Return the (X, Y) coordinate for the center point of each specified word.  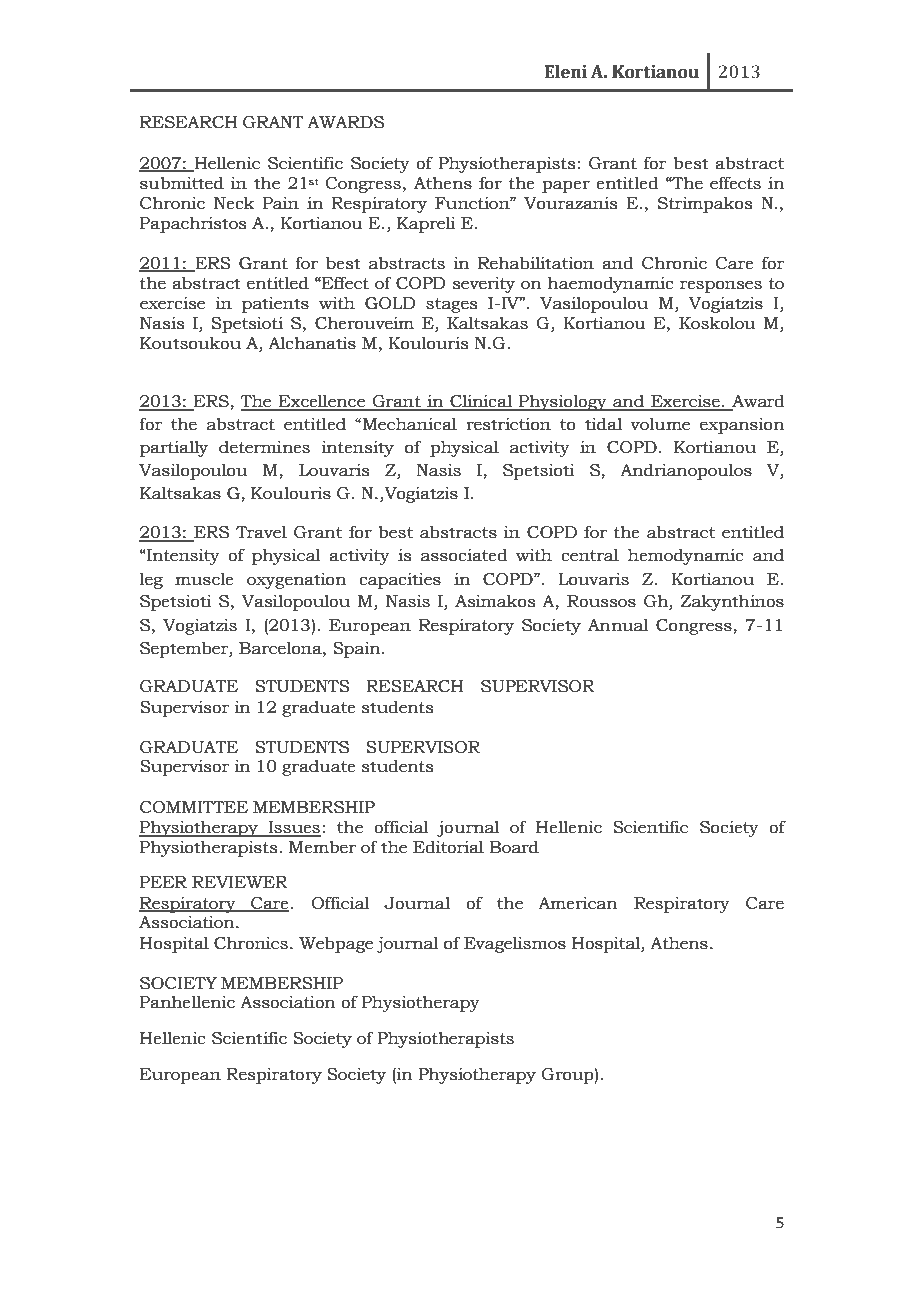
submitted (182, 183)
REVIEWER (240, 882)
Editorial (448, 847)
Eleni (566, 72)
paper (566, 186)
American (578, 903)
